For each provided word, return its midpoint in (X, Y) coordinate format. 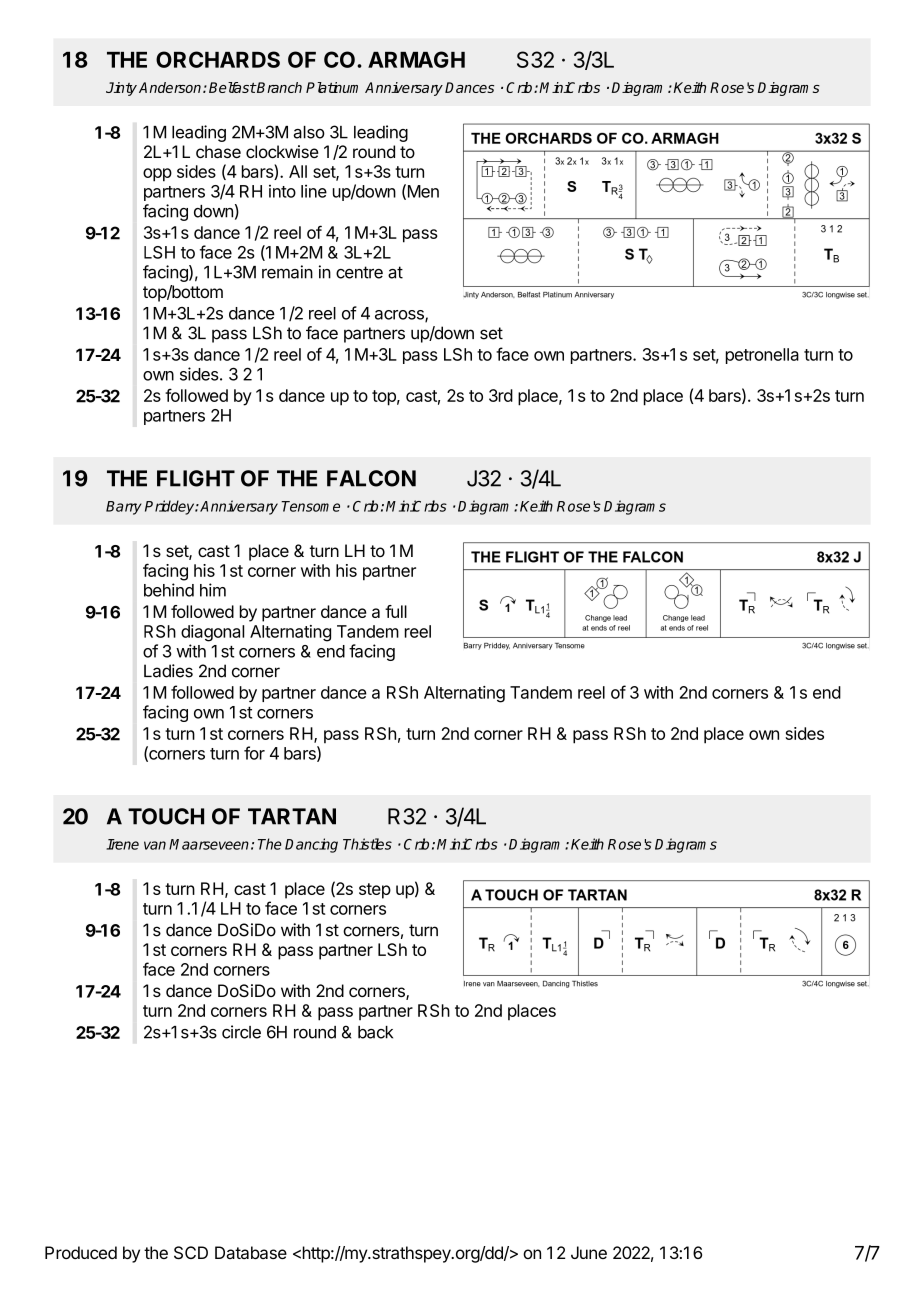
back (375, 1032)
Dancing (311, 845)
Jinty (121, 89)
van (155, 845)
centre (359, 272)
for (254, 753)
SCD (191, 1253)
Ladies (168, 671)
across (400, 316)
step (375, 891)
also (309, 132)
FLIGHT (196, 478)
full (396, 611)
